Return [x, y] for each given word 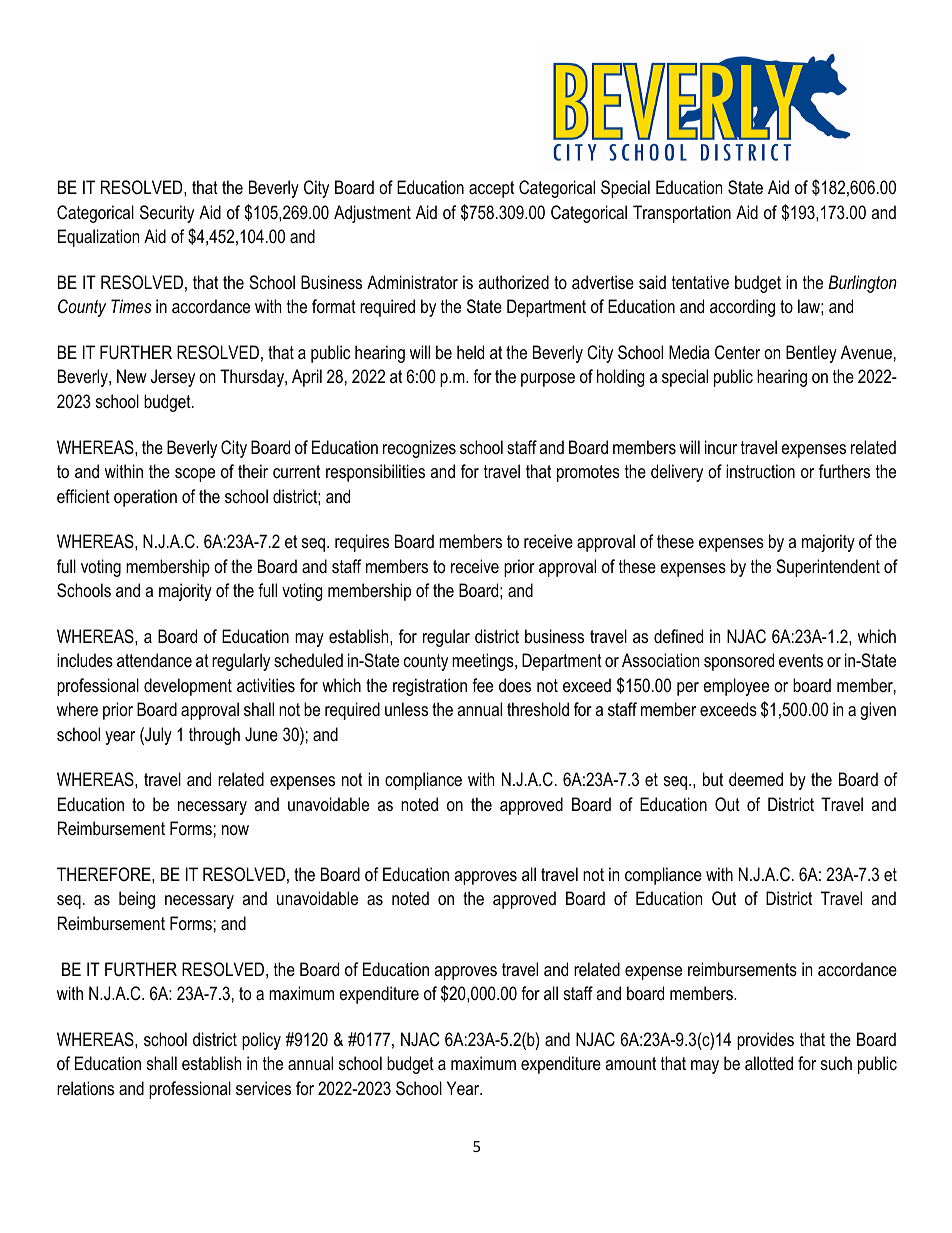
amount [630, 1063]
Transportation [682, 214]
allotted [769, 1063]
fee [482, 685]
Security [167, 214]
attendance [154, 660]
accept [491, 189]
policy [261, 1041]
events [801, 660]
